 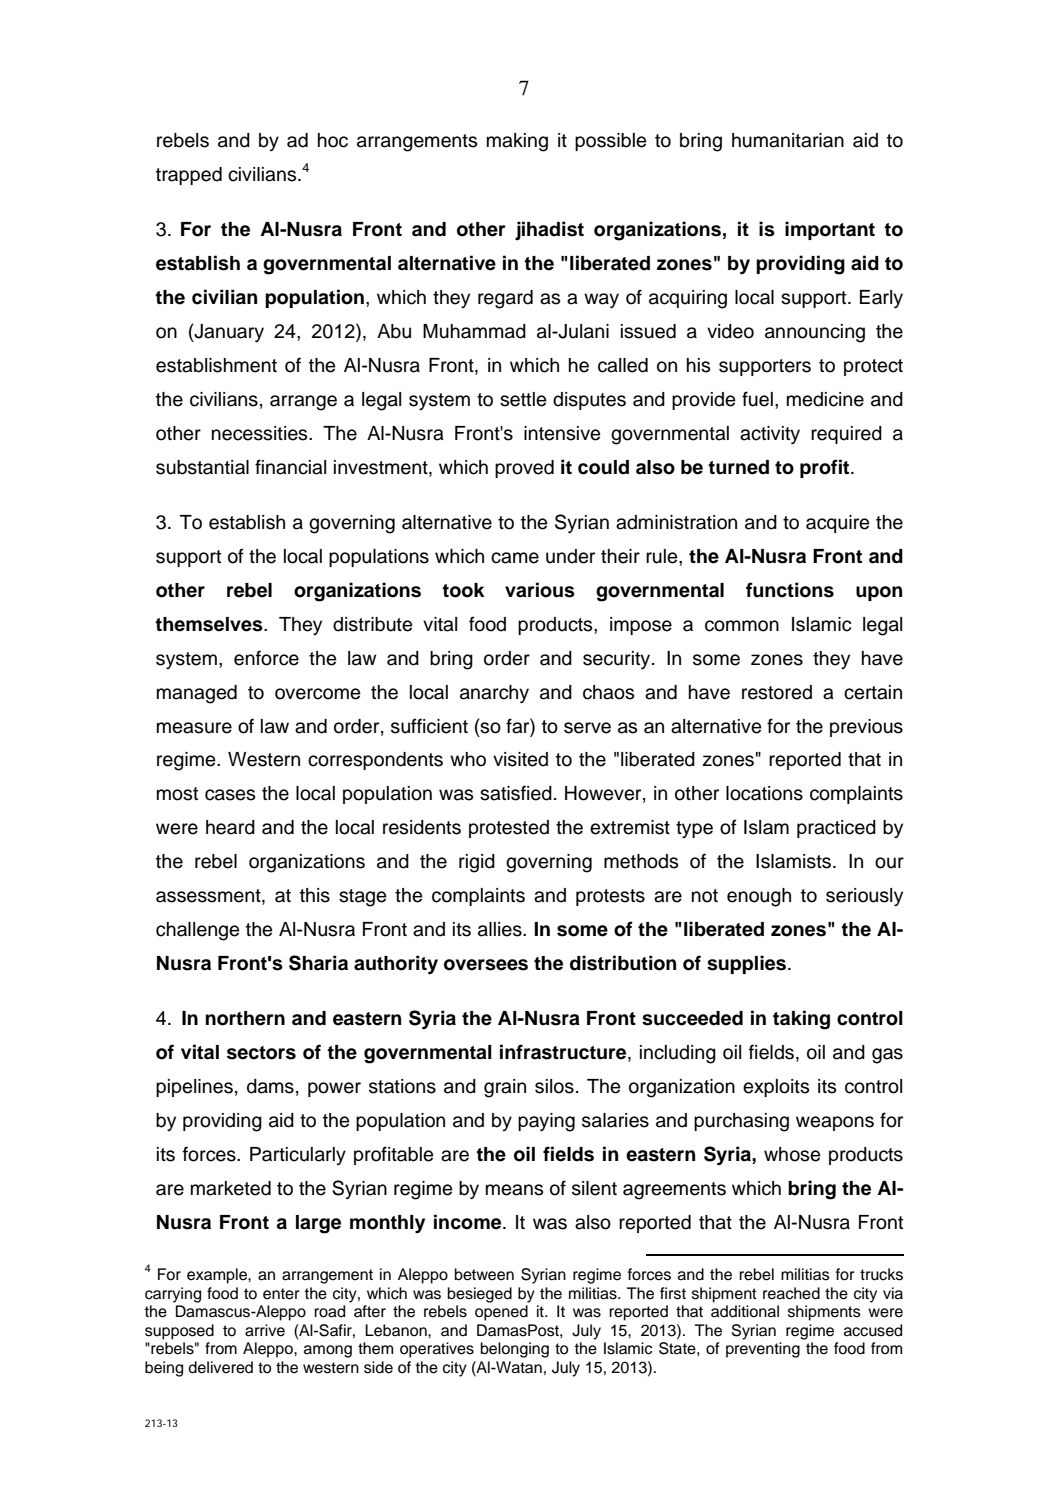 What do you see at coordinates (189, 176) in the screenshot?
I see `trapped` at bounding box center [189, 176].
